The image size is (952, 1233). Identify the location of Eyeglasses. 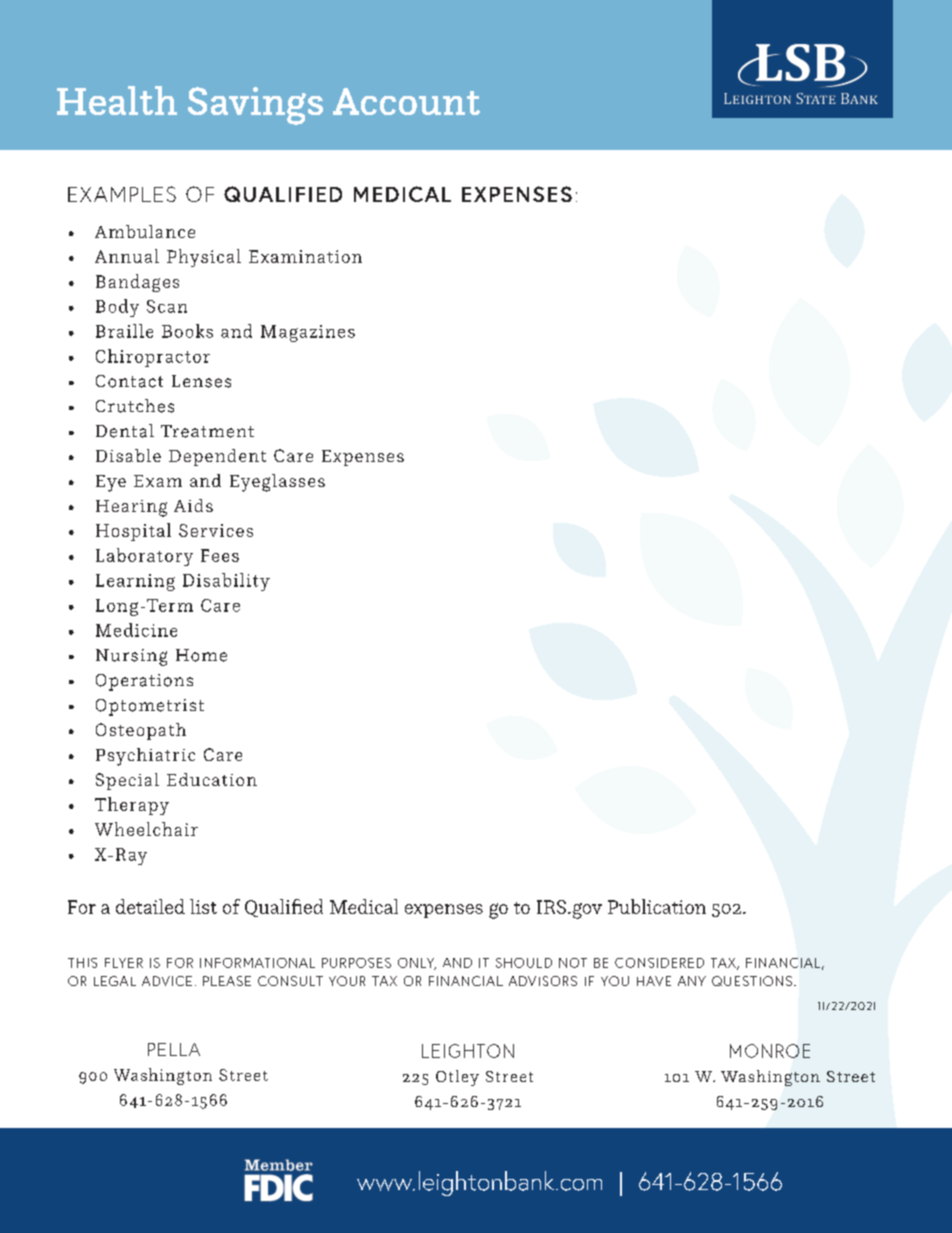
(277, 483).
